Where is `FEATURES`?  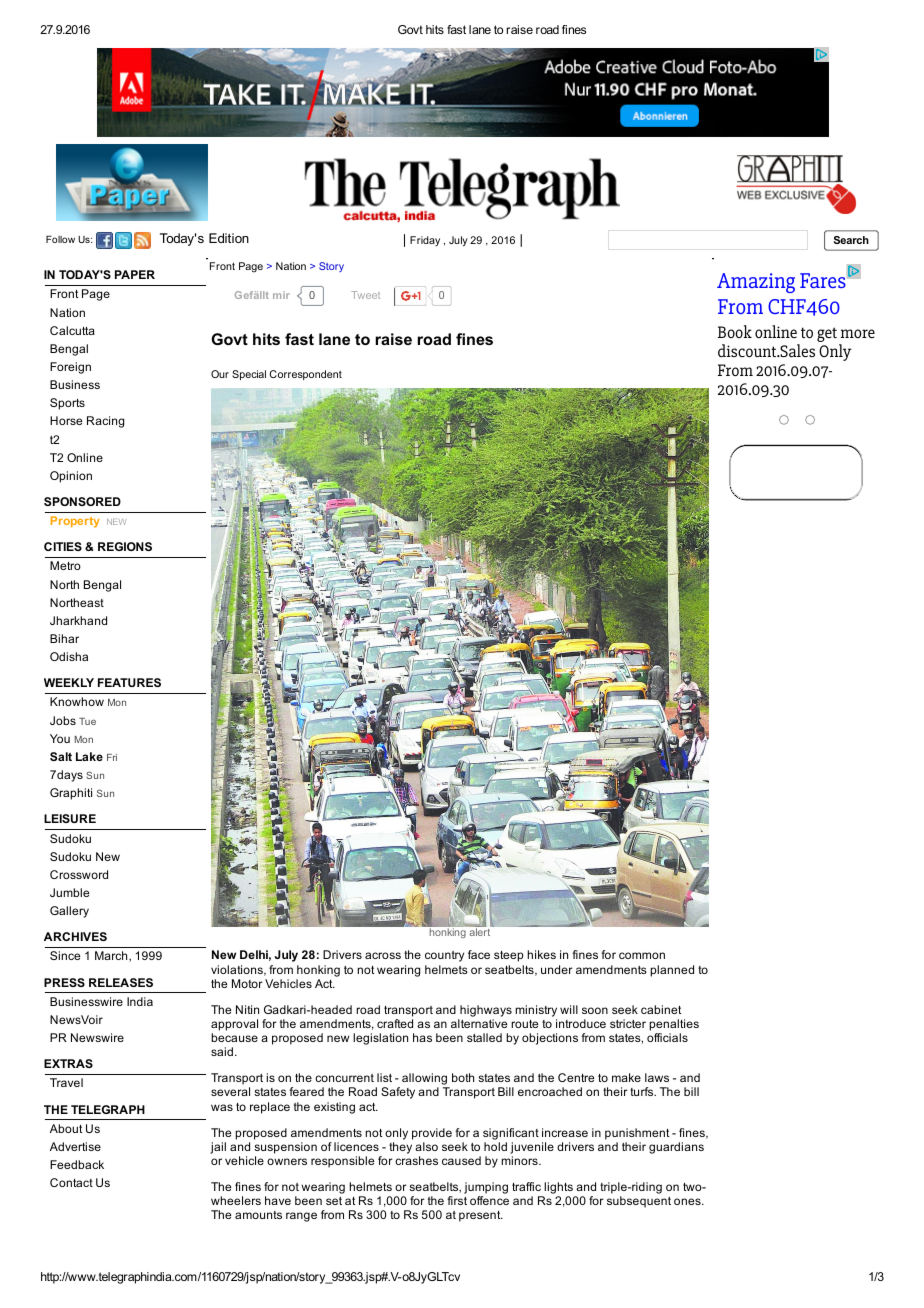 FEATURES is located at coordinates (129, 682).
